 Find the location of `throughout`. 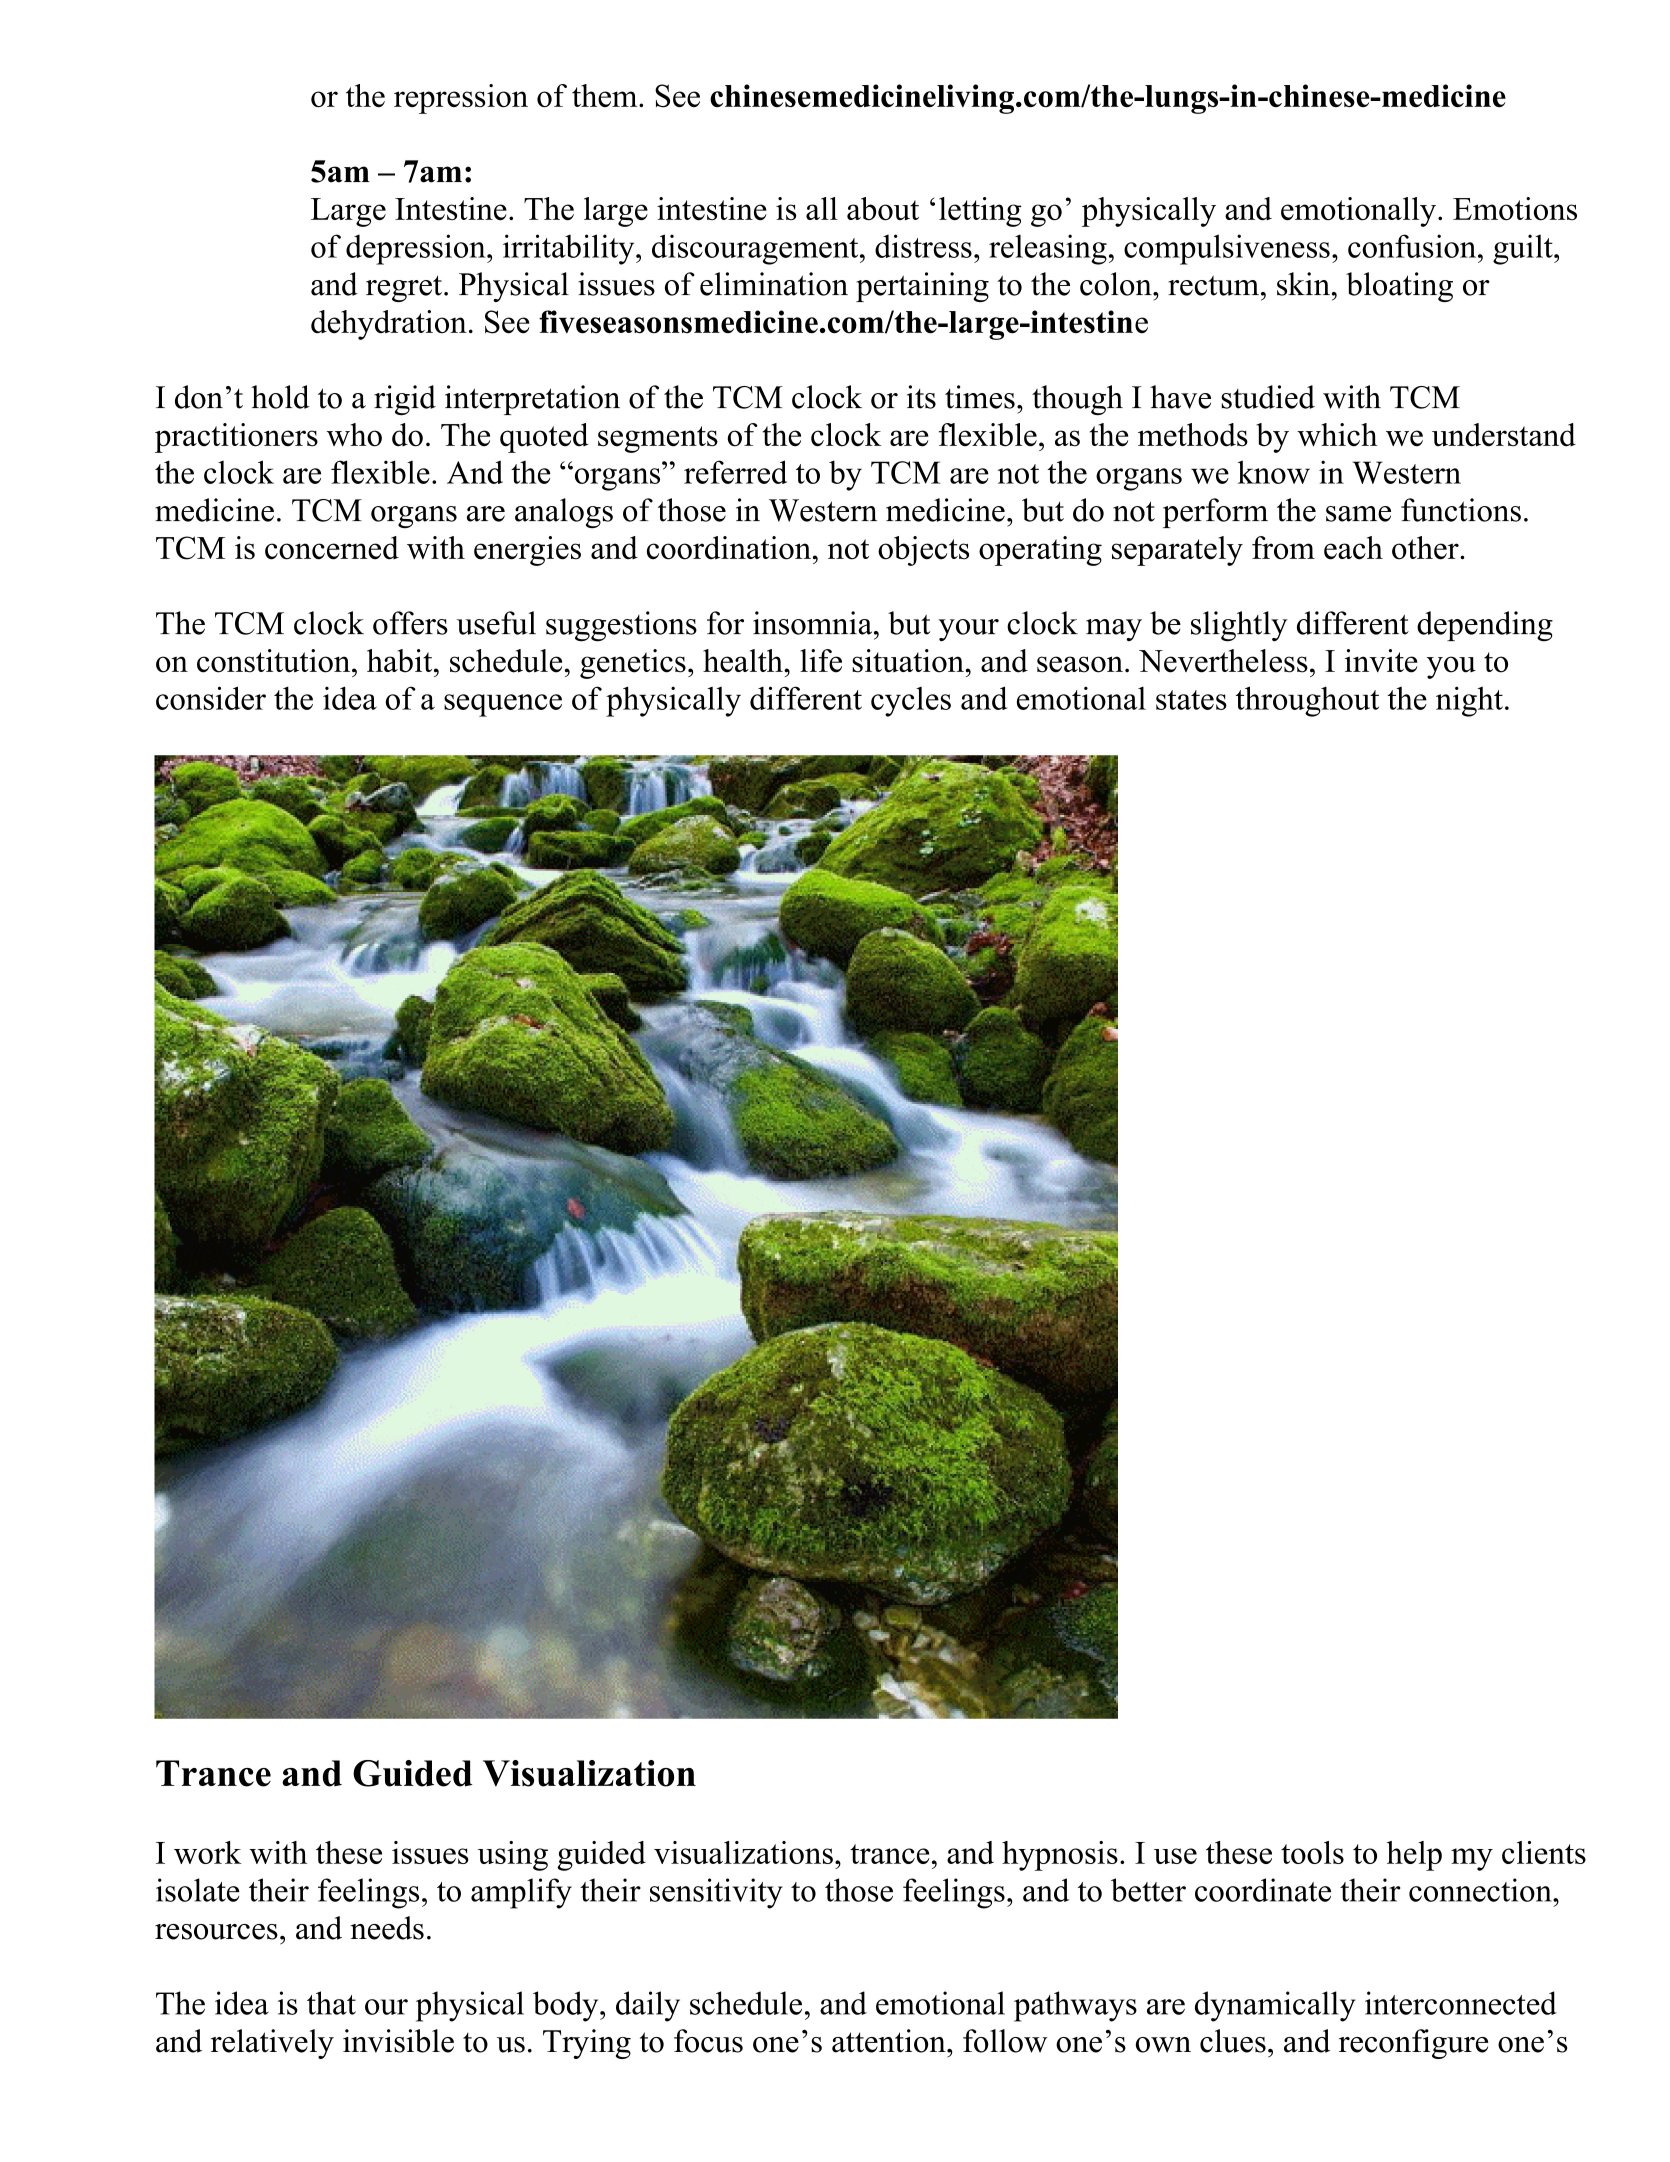

throughout is located at coordinates (1307, 701).
